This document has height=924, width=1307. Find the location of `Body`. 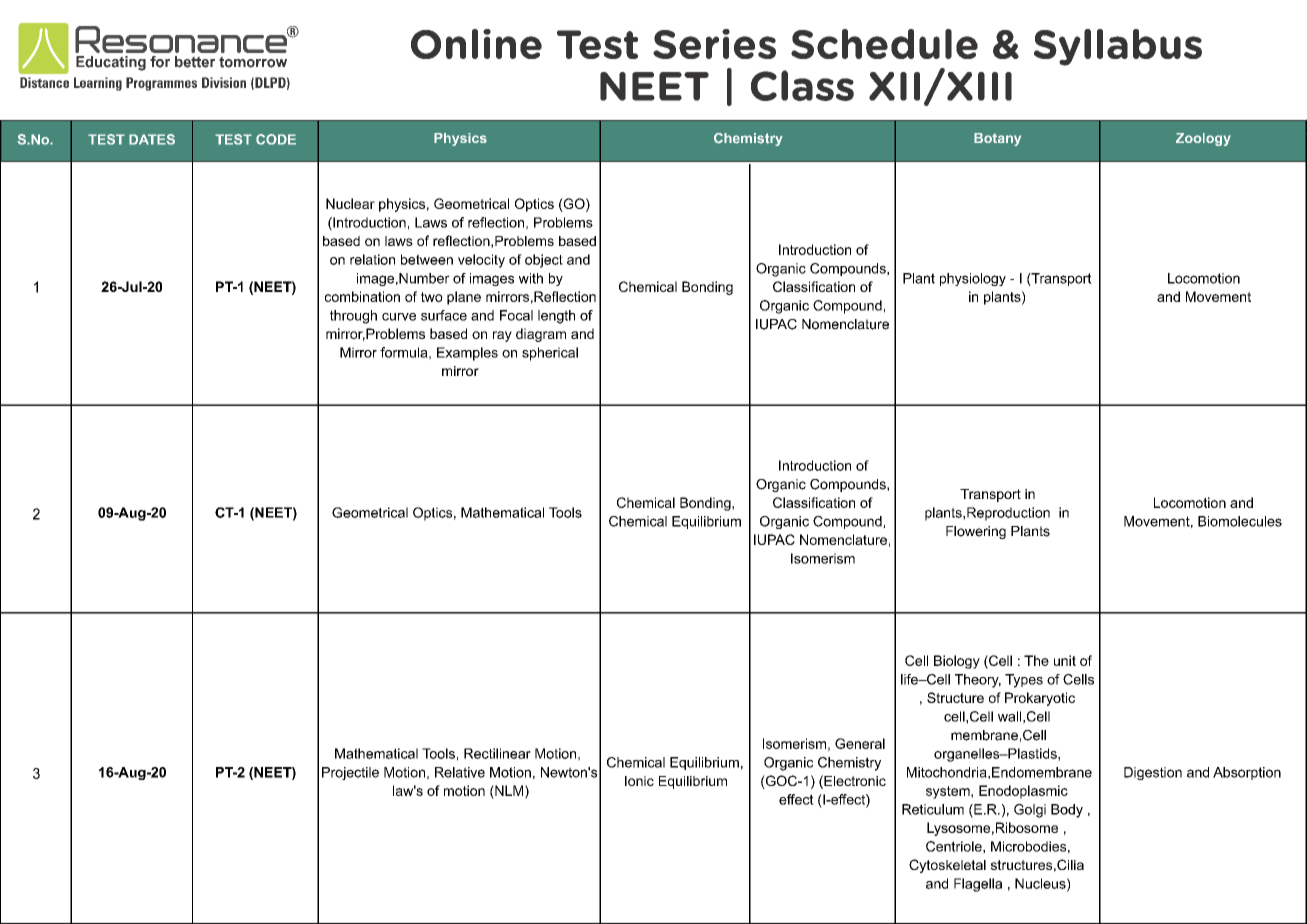

Body is located at coordinates (1067, 811).
